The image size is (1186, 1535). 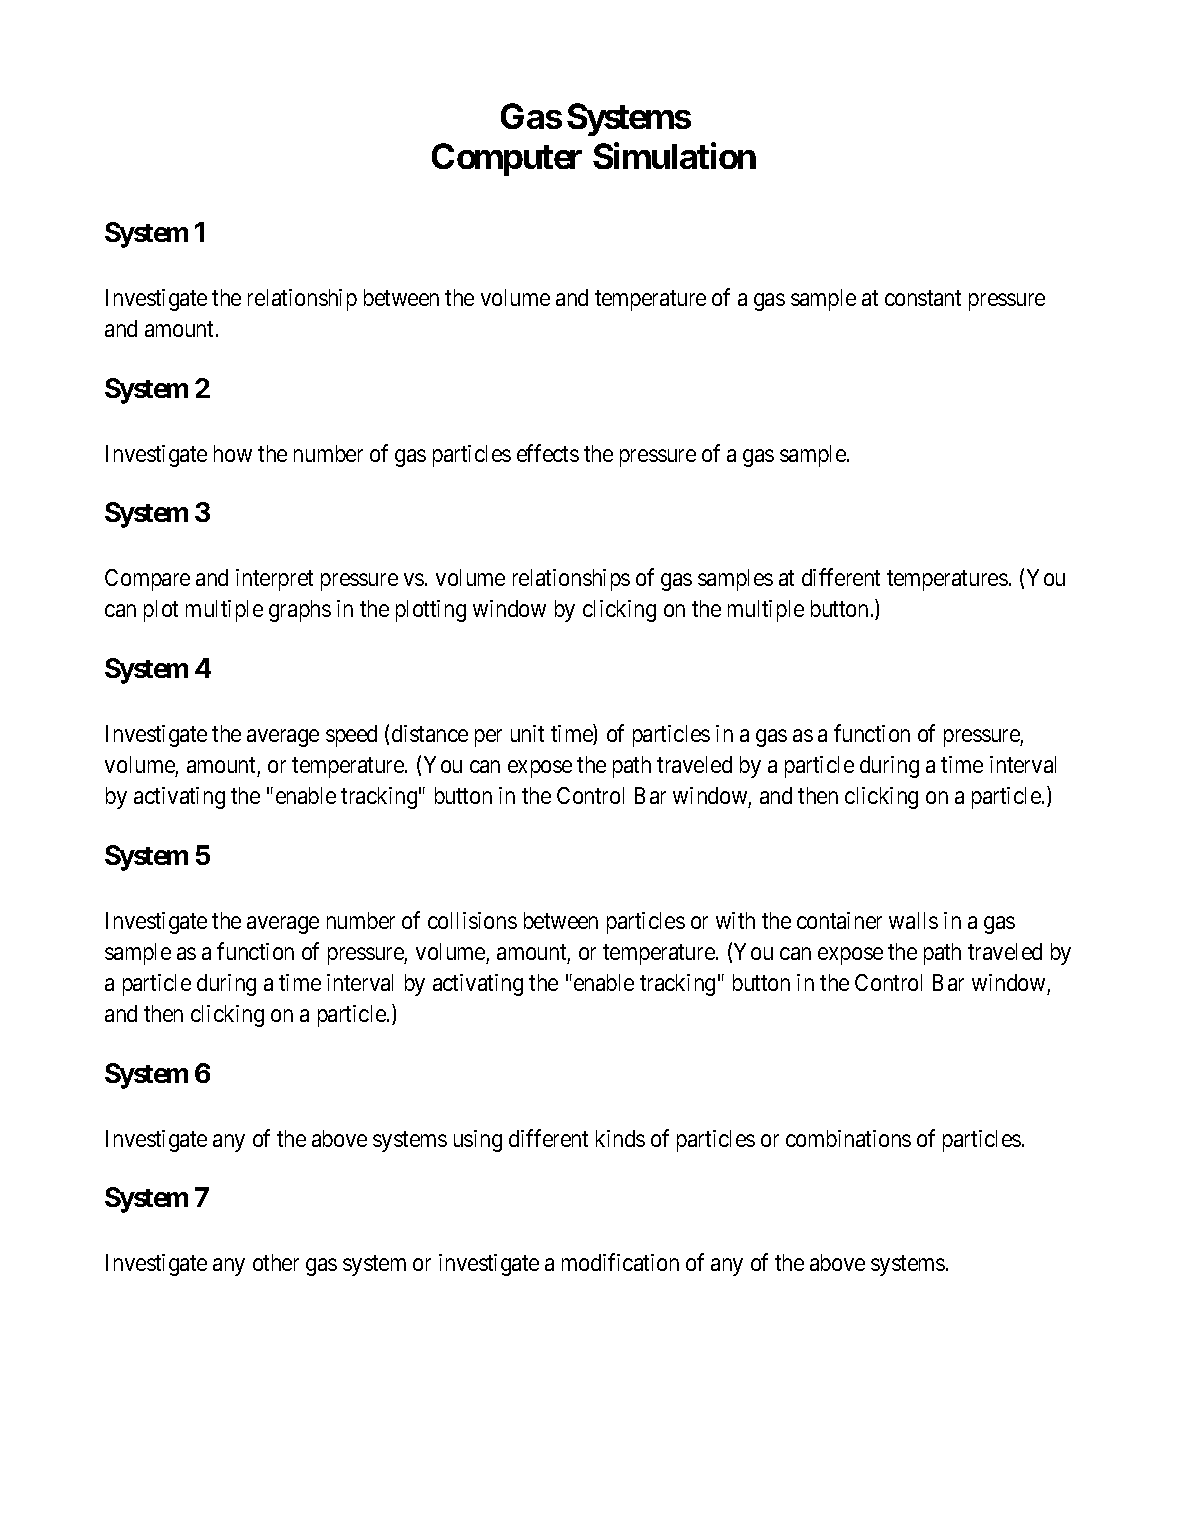 I want to click on Computer, so click(x=507, y=159).
